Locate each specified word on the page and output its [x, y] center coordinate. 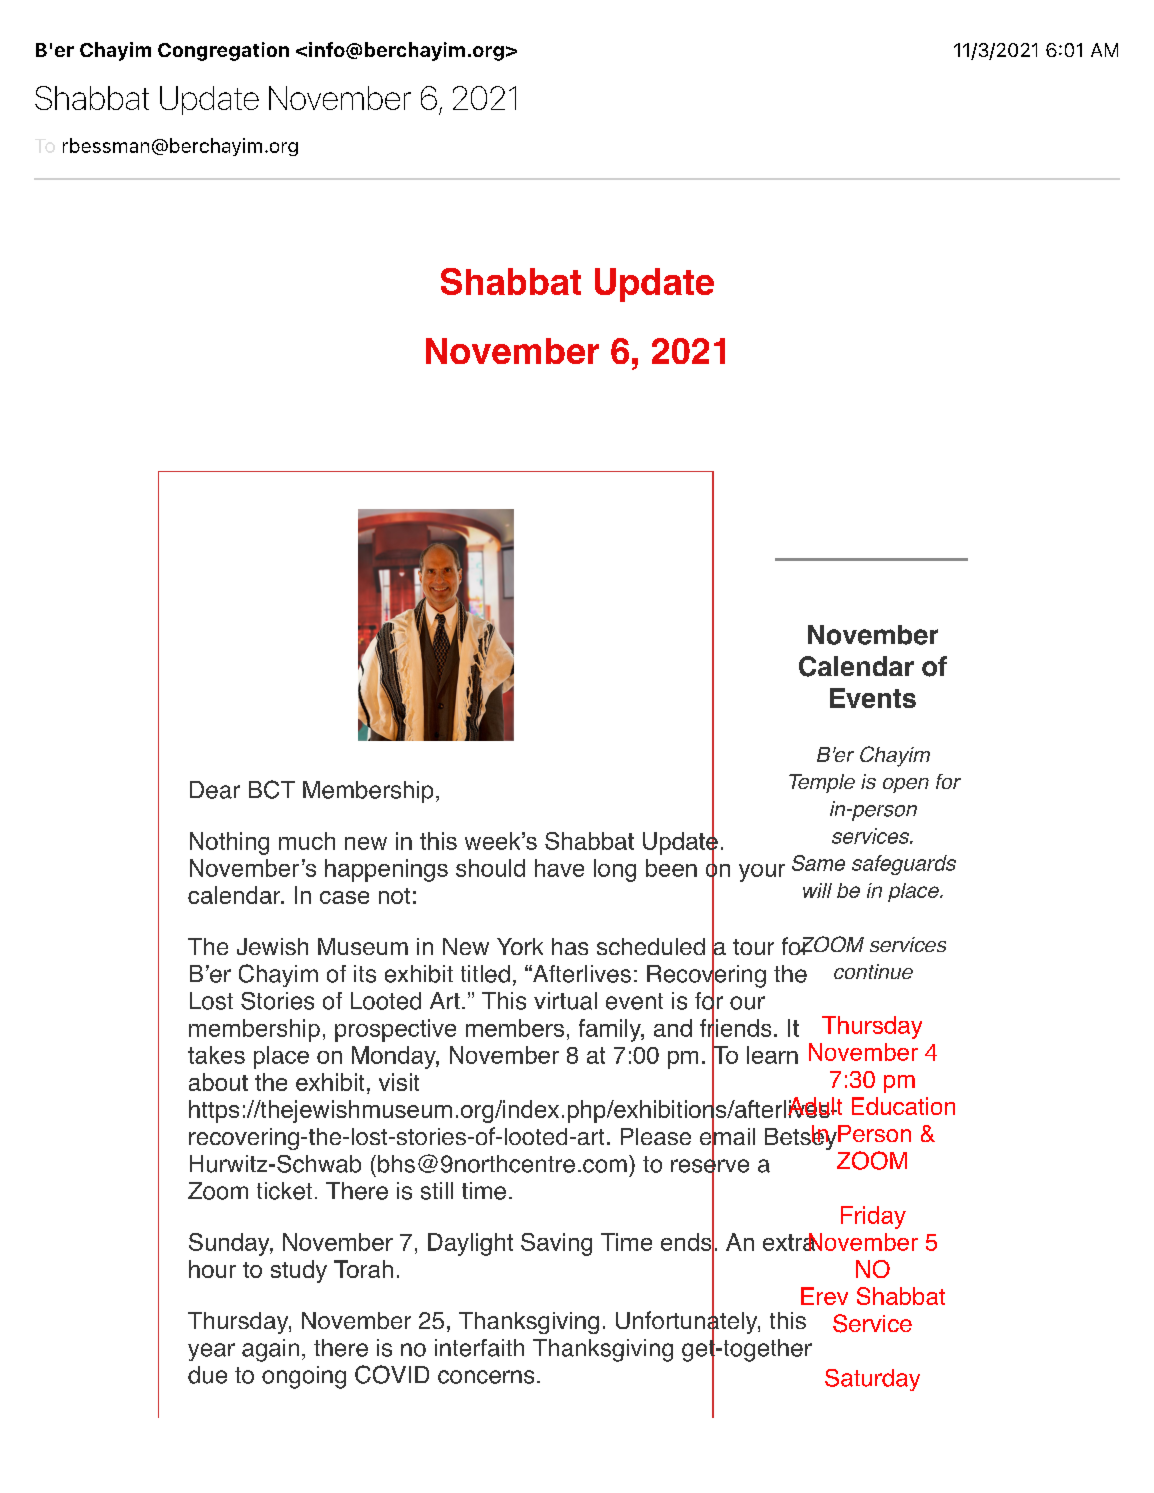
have [559, 868]
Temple [822, 783]
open [906, 785]
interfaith [479, 1348]
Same [818, 863]
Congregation [223, 51]
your [762, 873]
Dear [215, 790]
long [615, 870]
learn [772, 1055]
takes [216, 1055]
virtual [565, 1001]
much [307, 841]
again [270, 1350]
